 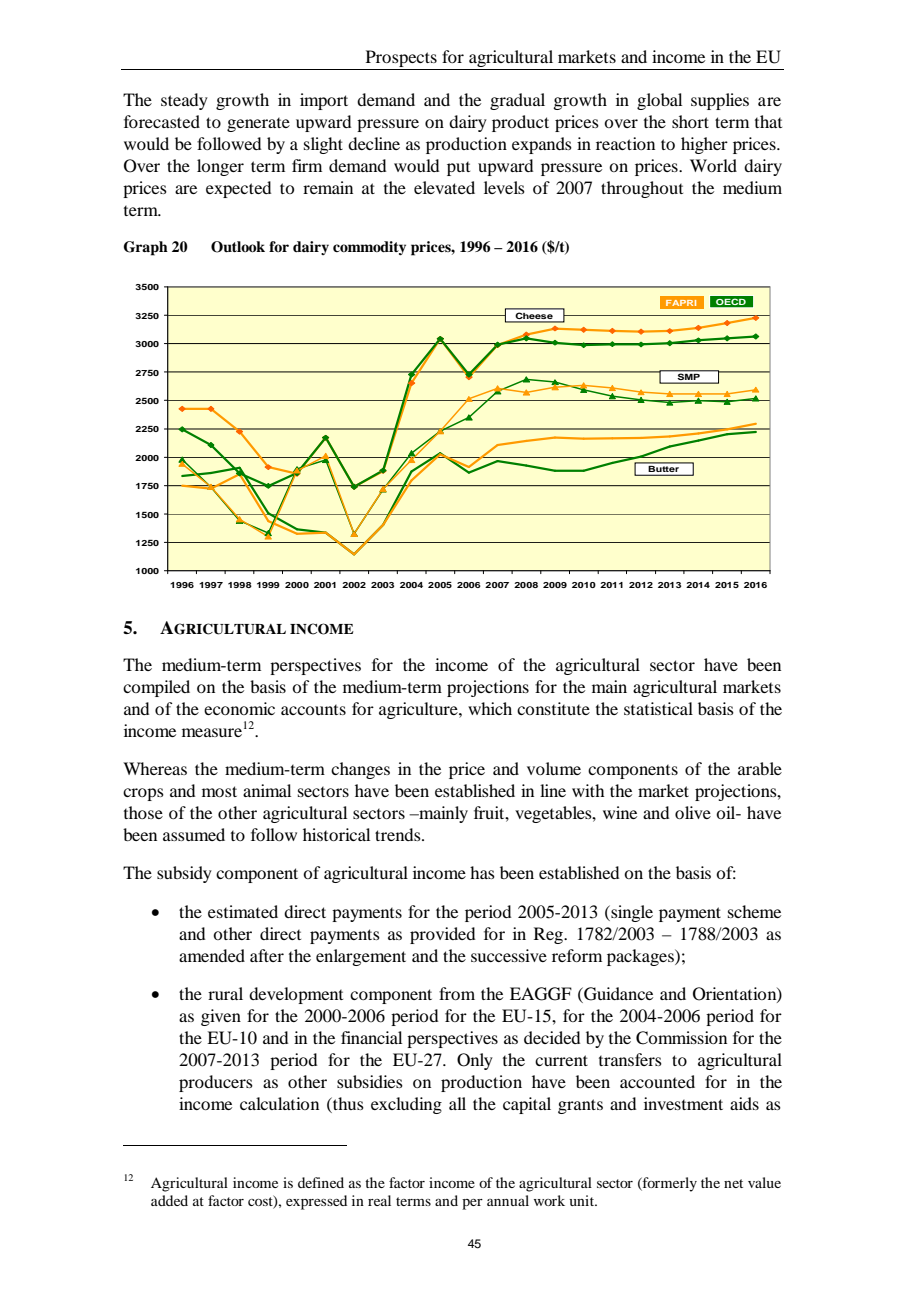 I want to click on annual, so click(x=508, y=1200).
